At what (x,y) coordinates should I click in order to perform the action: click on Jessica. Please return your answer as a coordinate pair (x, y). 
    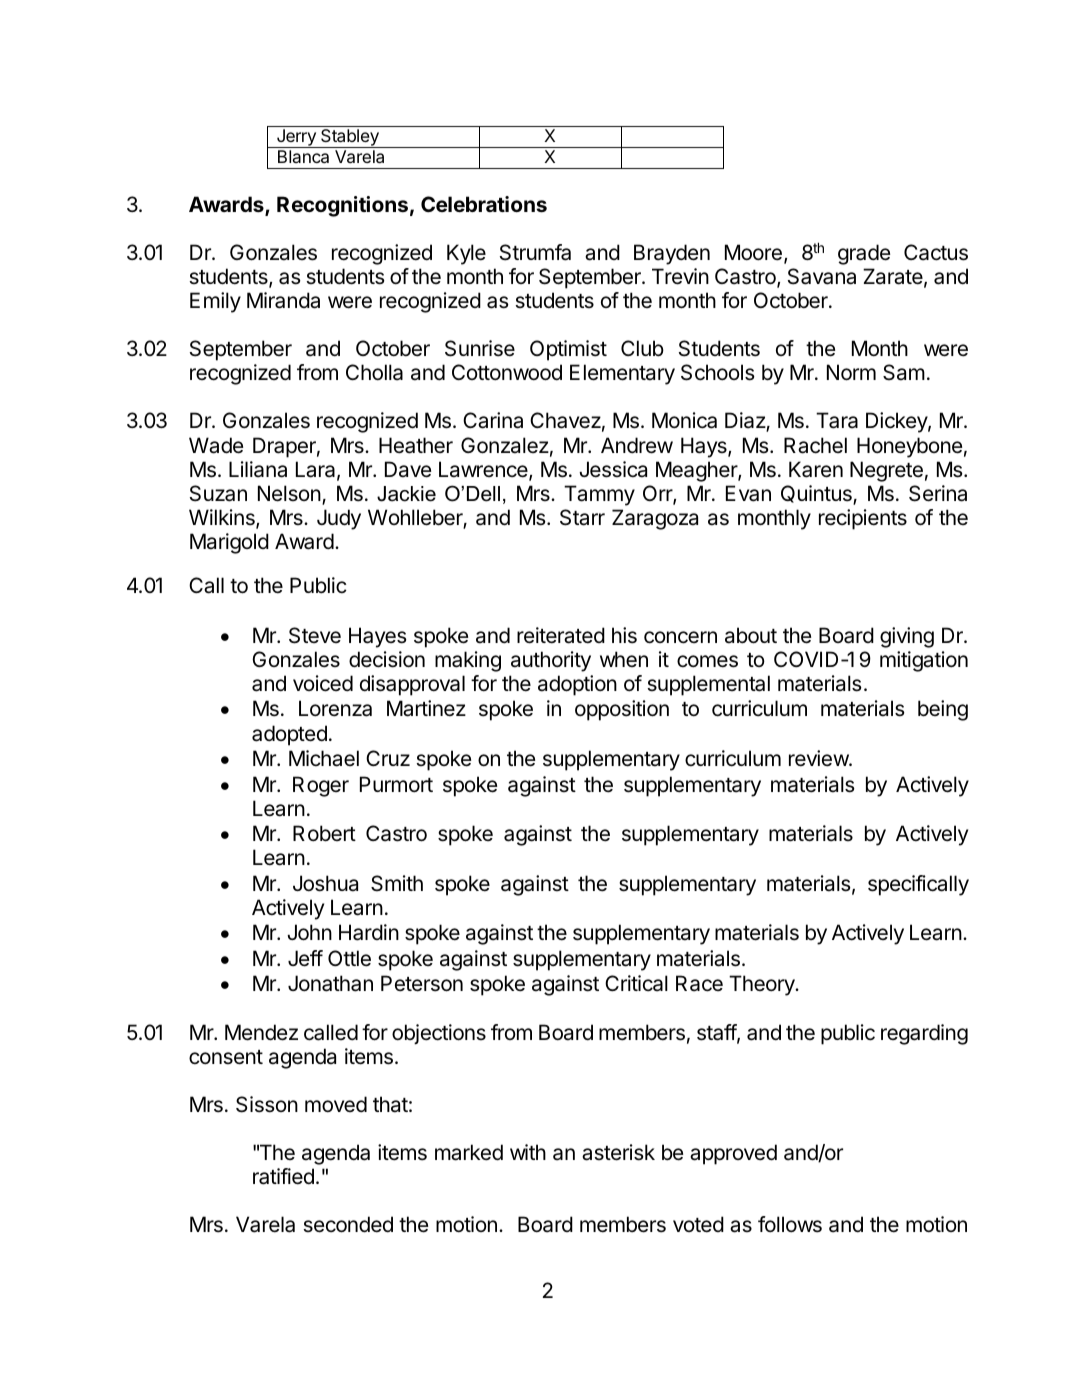
    Looking at the image, I should click on (613, 469).
